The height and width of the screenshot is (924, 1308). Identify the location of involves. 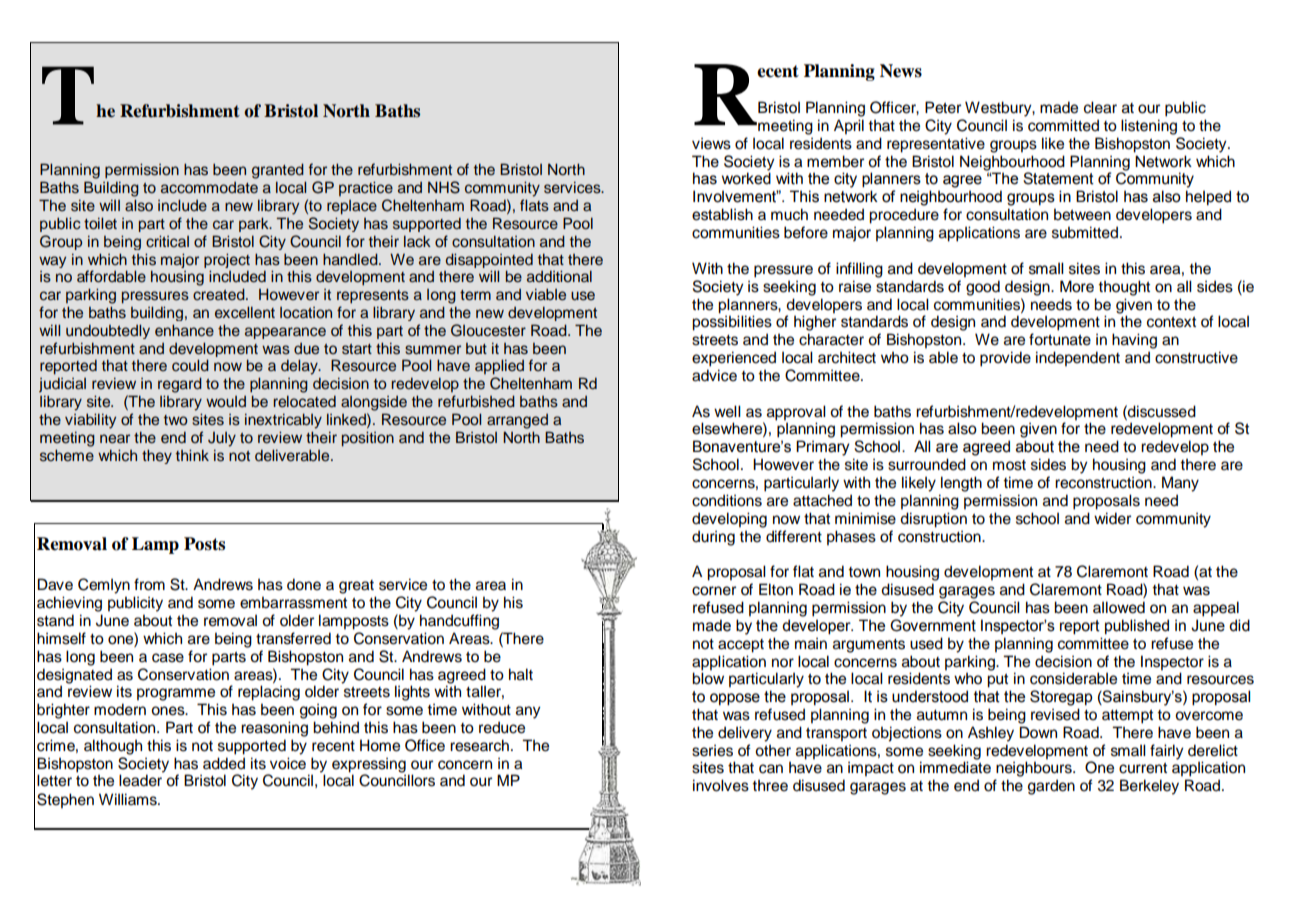
(721, 785).
